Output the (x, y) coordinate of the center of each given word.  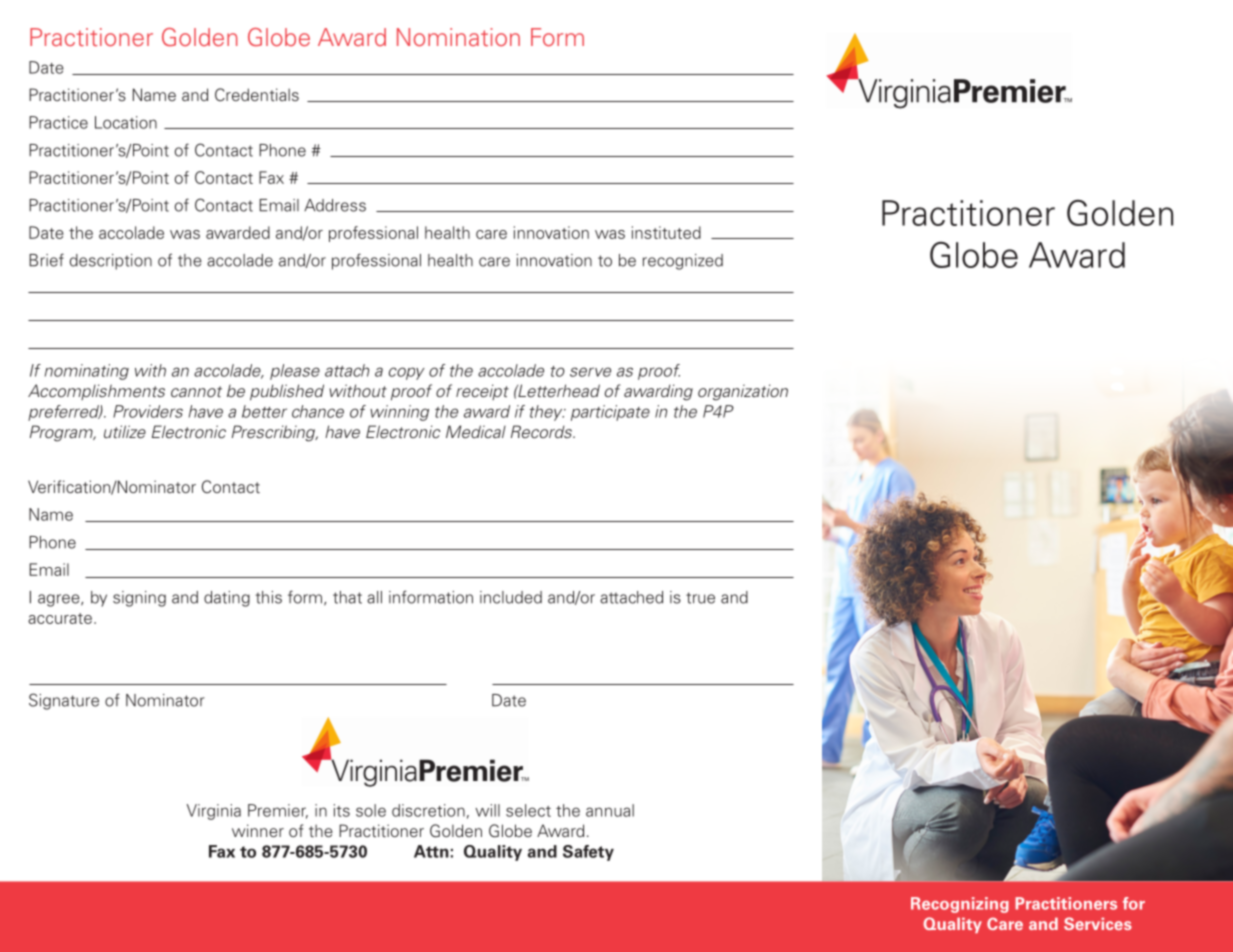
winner (258, 830)
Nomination (458, 37)
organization (743, 392)
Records (542, 431)
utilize (125, 431)
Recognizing (960, 905)
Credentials (257, 94)
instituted (666, 232)
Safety (588, 853)
